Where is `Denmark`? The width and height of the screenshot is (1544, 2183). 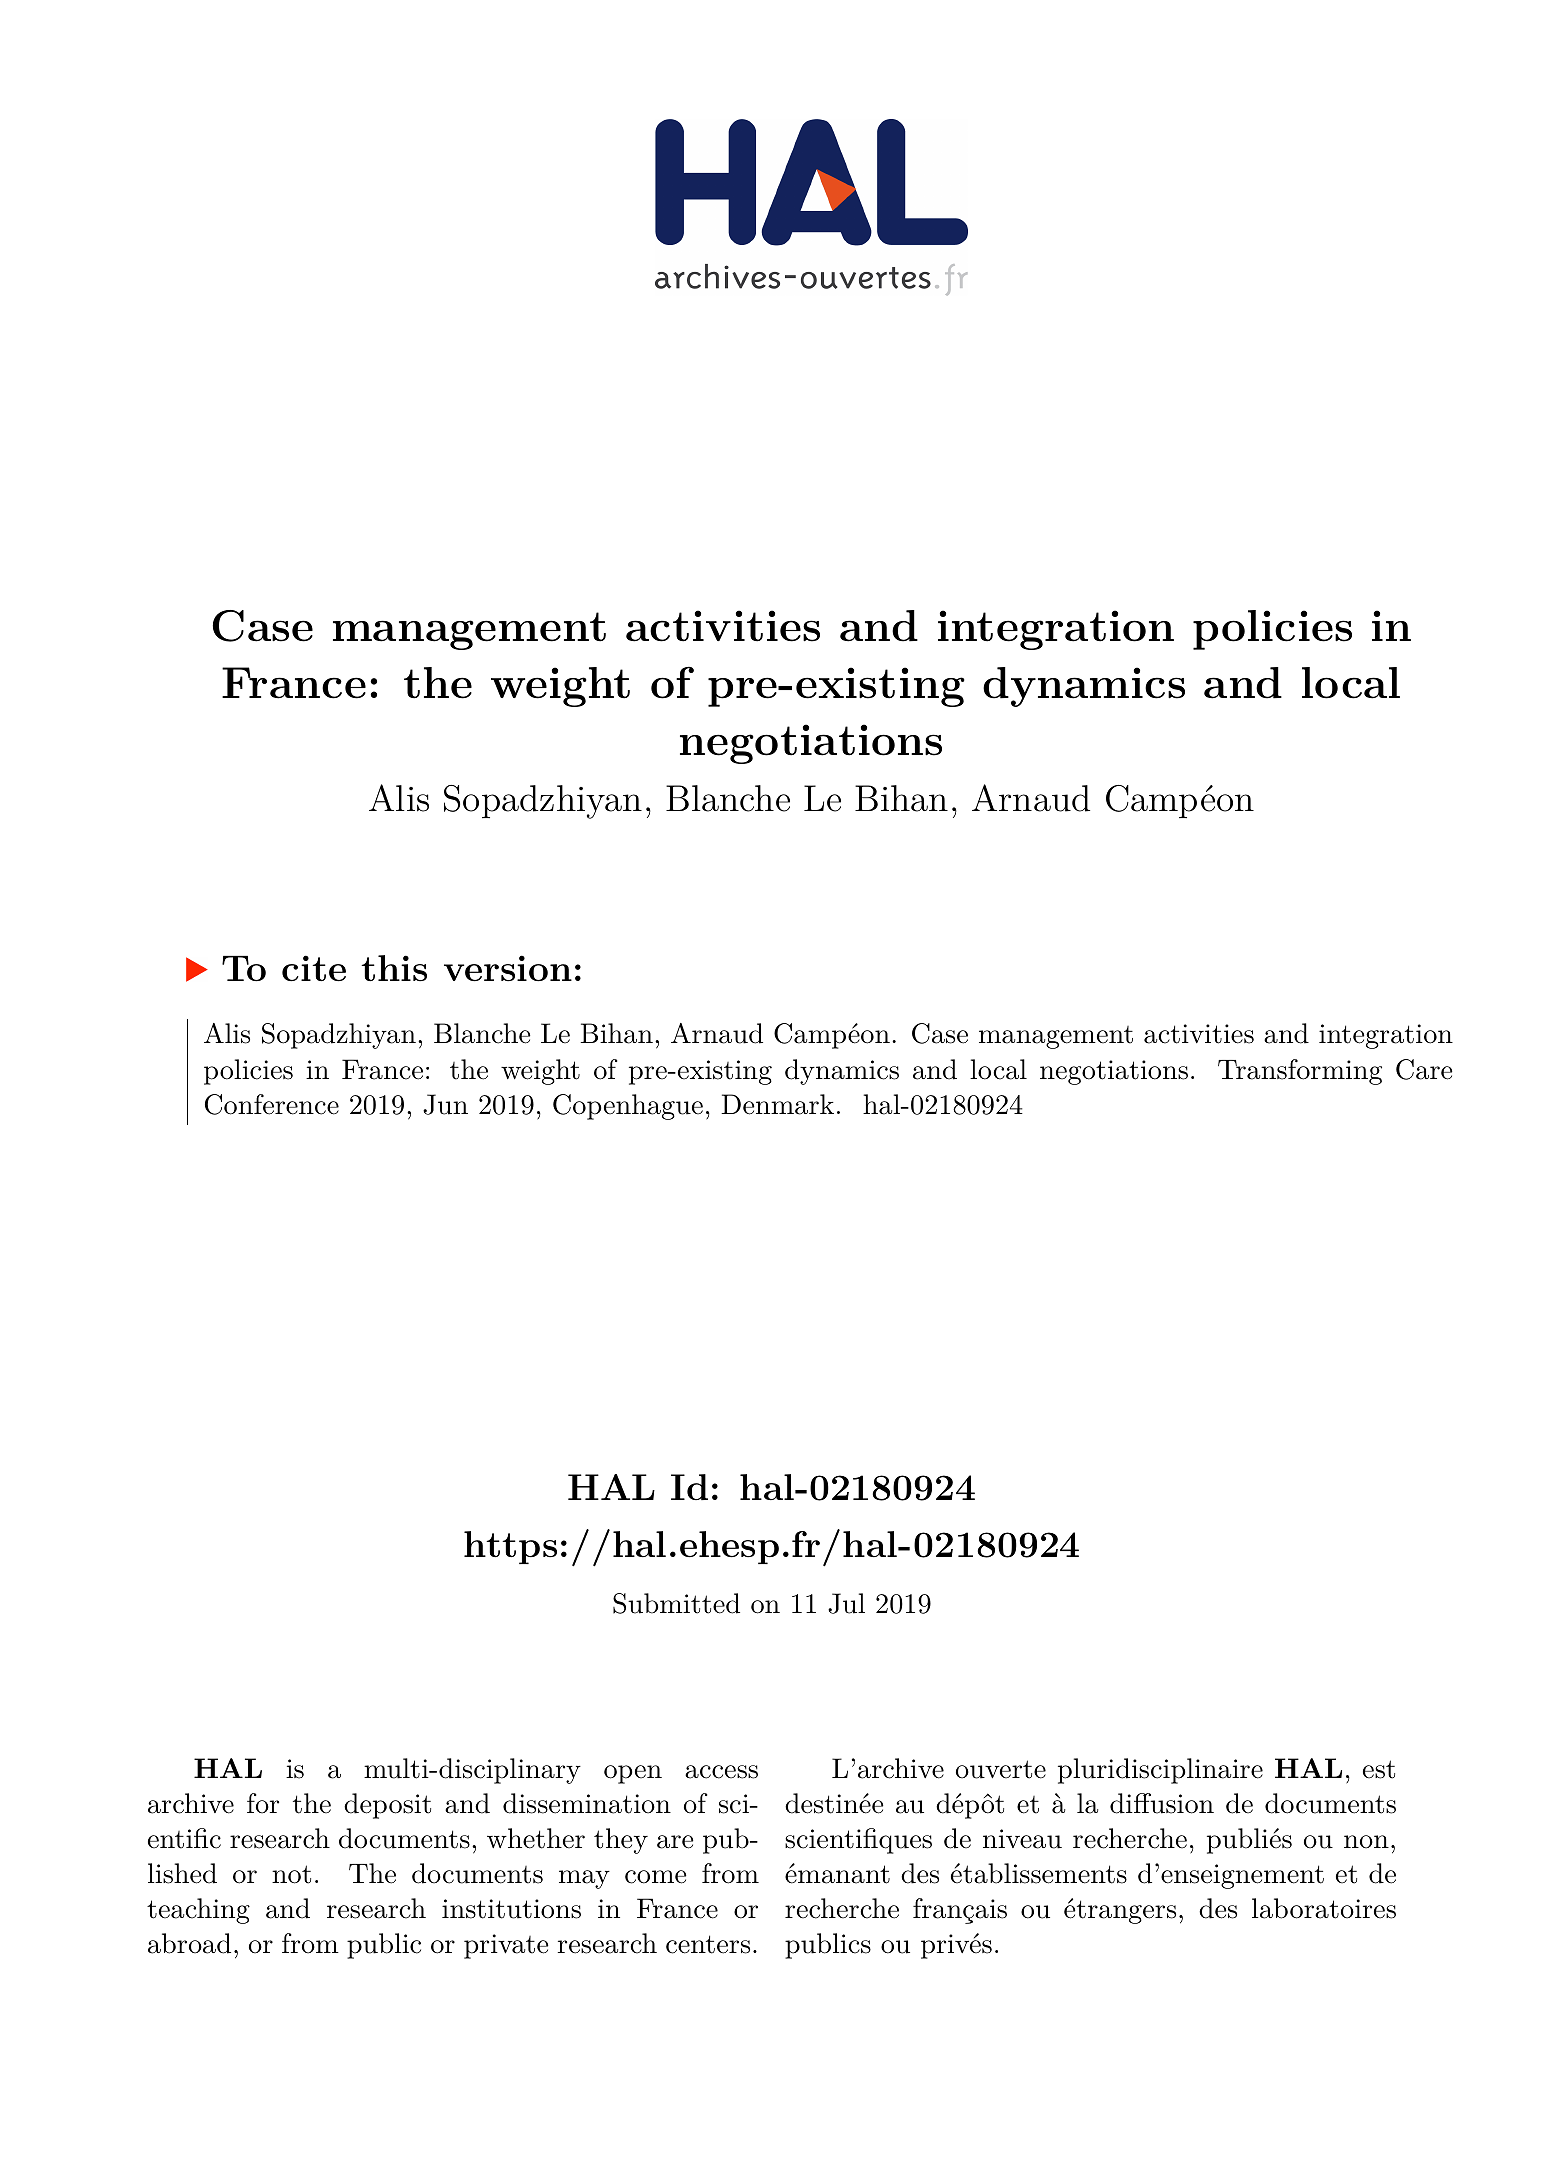 Denmark is located at coordinates (777, 1104).
